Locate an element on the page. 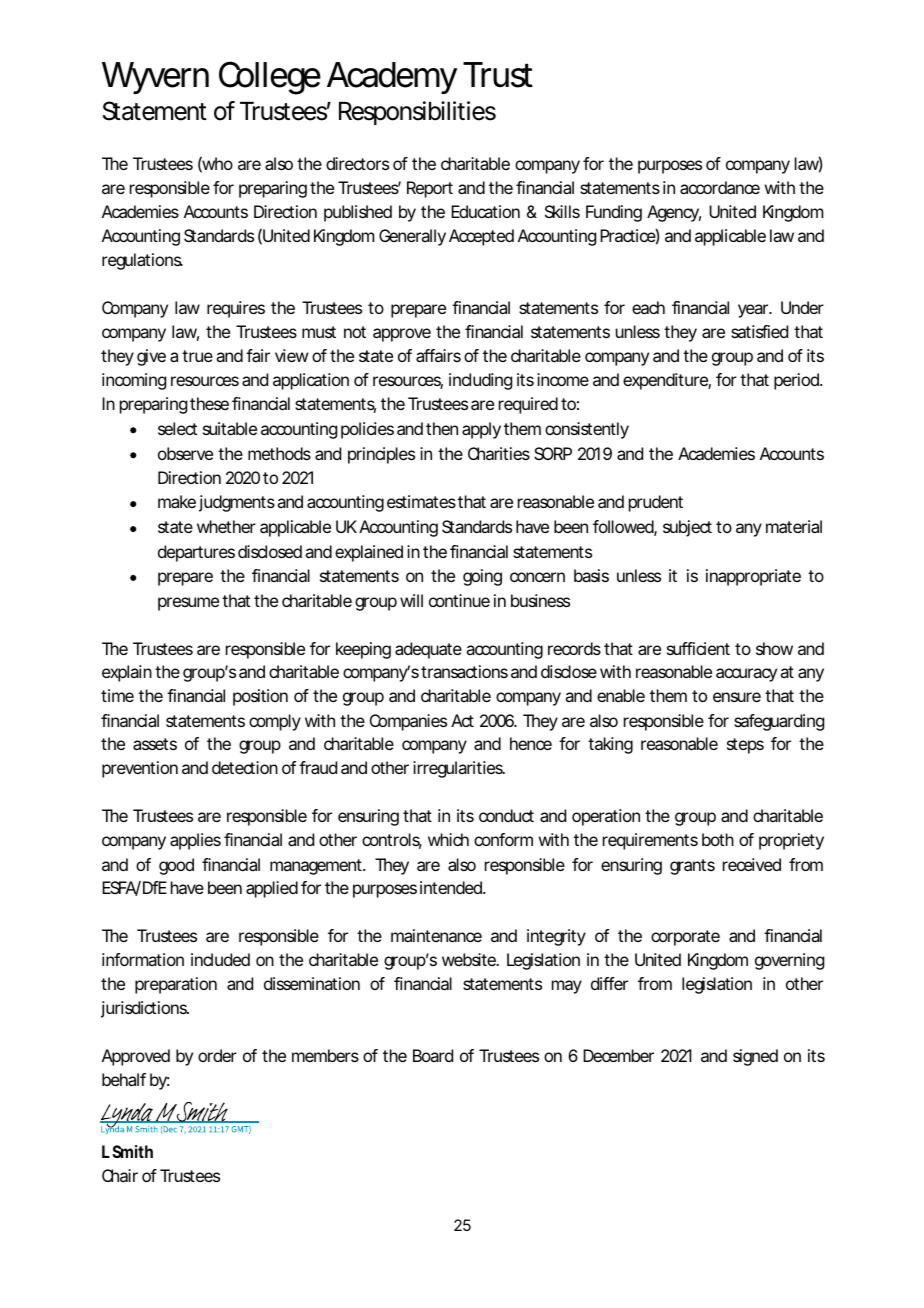 Image resolution: width=924 pixels, height=1308 pixels. Board is located at coordinates (433, 1055).
